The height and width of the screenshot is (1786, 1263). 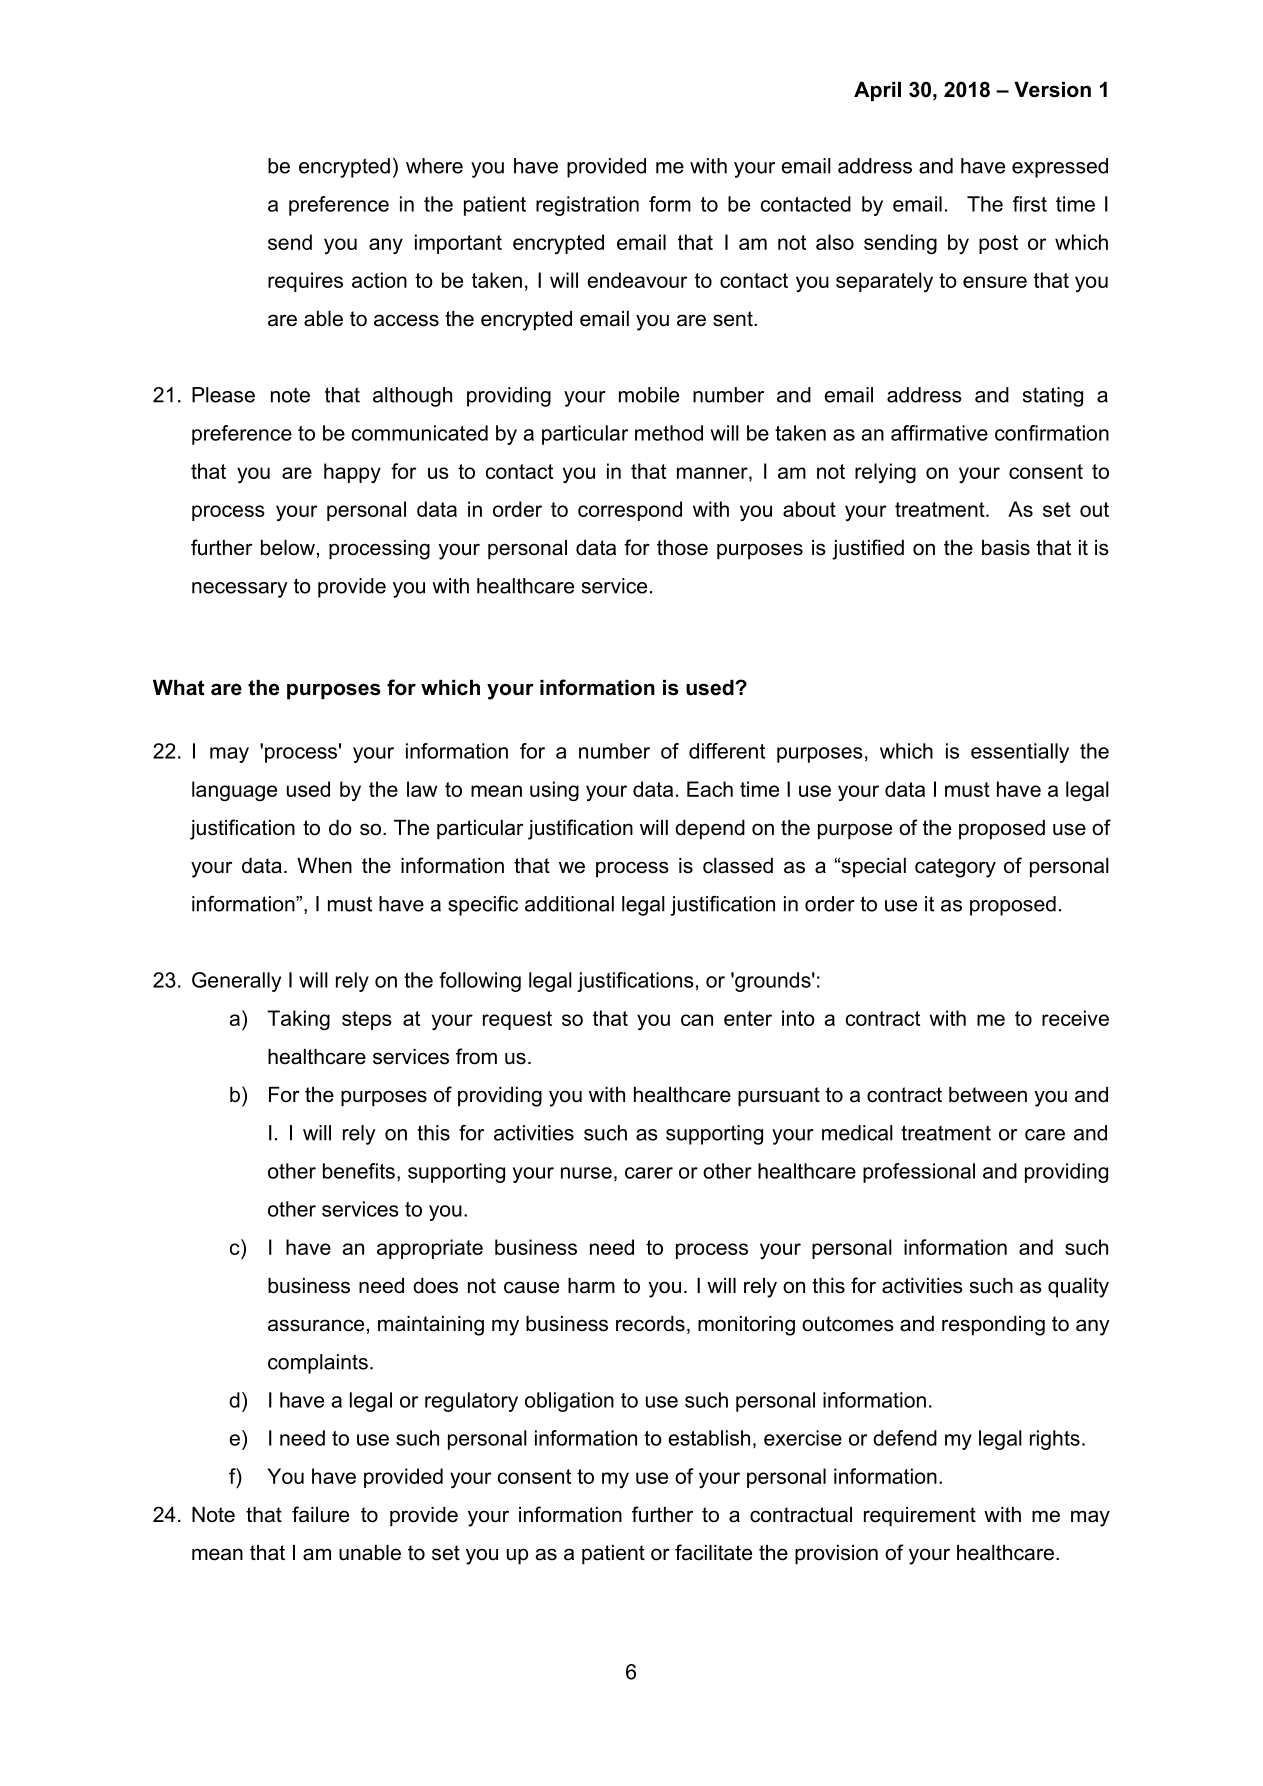 What do you see at coordinates (298, 1020) in the screenshot?
I see `Taking` at bounding box center [298, 1020].
